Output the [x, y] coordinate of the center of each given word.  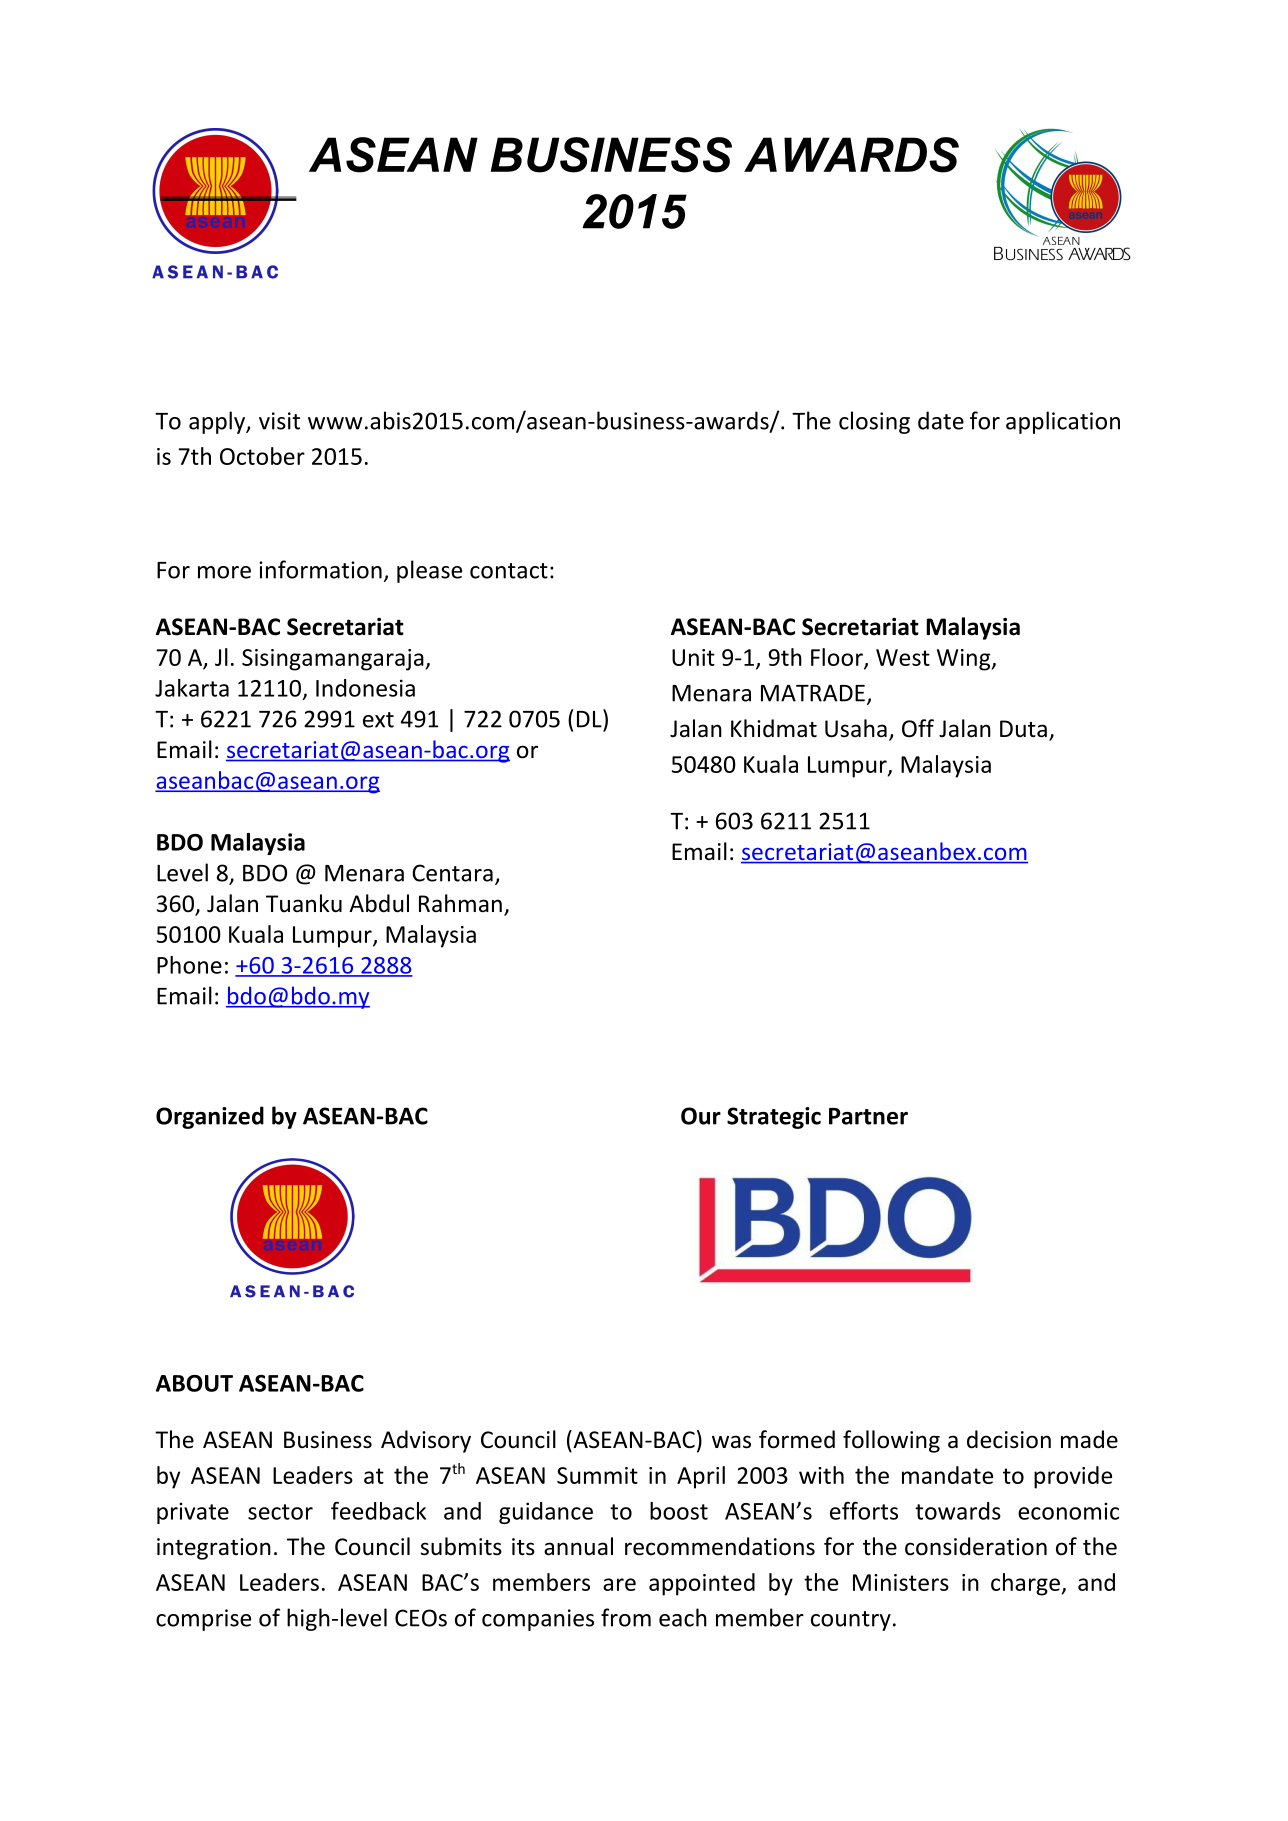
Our [701, 1116]
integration [214, 1549]
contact [509, 571]
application [1063, 422]
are [619, 1584]
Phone [189, 965]
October [262, 456]
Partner [868, 1116]
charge [1025, 1584]
